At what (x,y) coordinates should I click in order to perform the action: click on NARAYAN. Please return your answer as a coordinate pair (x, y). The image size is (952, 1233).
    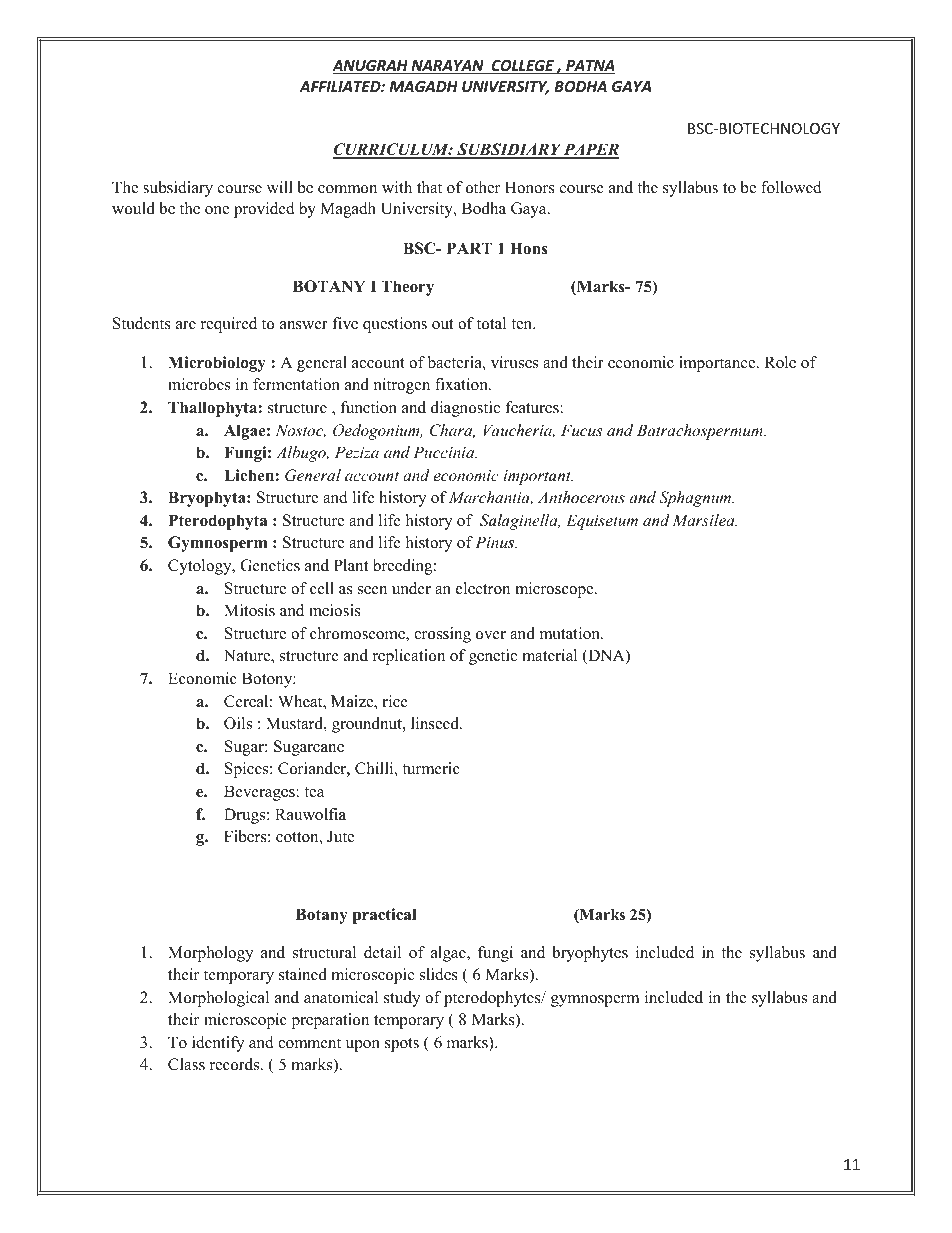
    Looking at the image, I should click on (447, 67).
